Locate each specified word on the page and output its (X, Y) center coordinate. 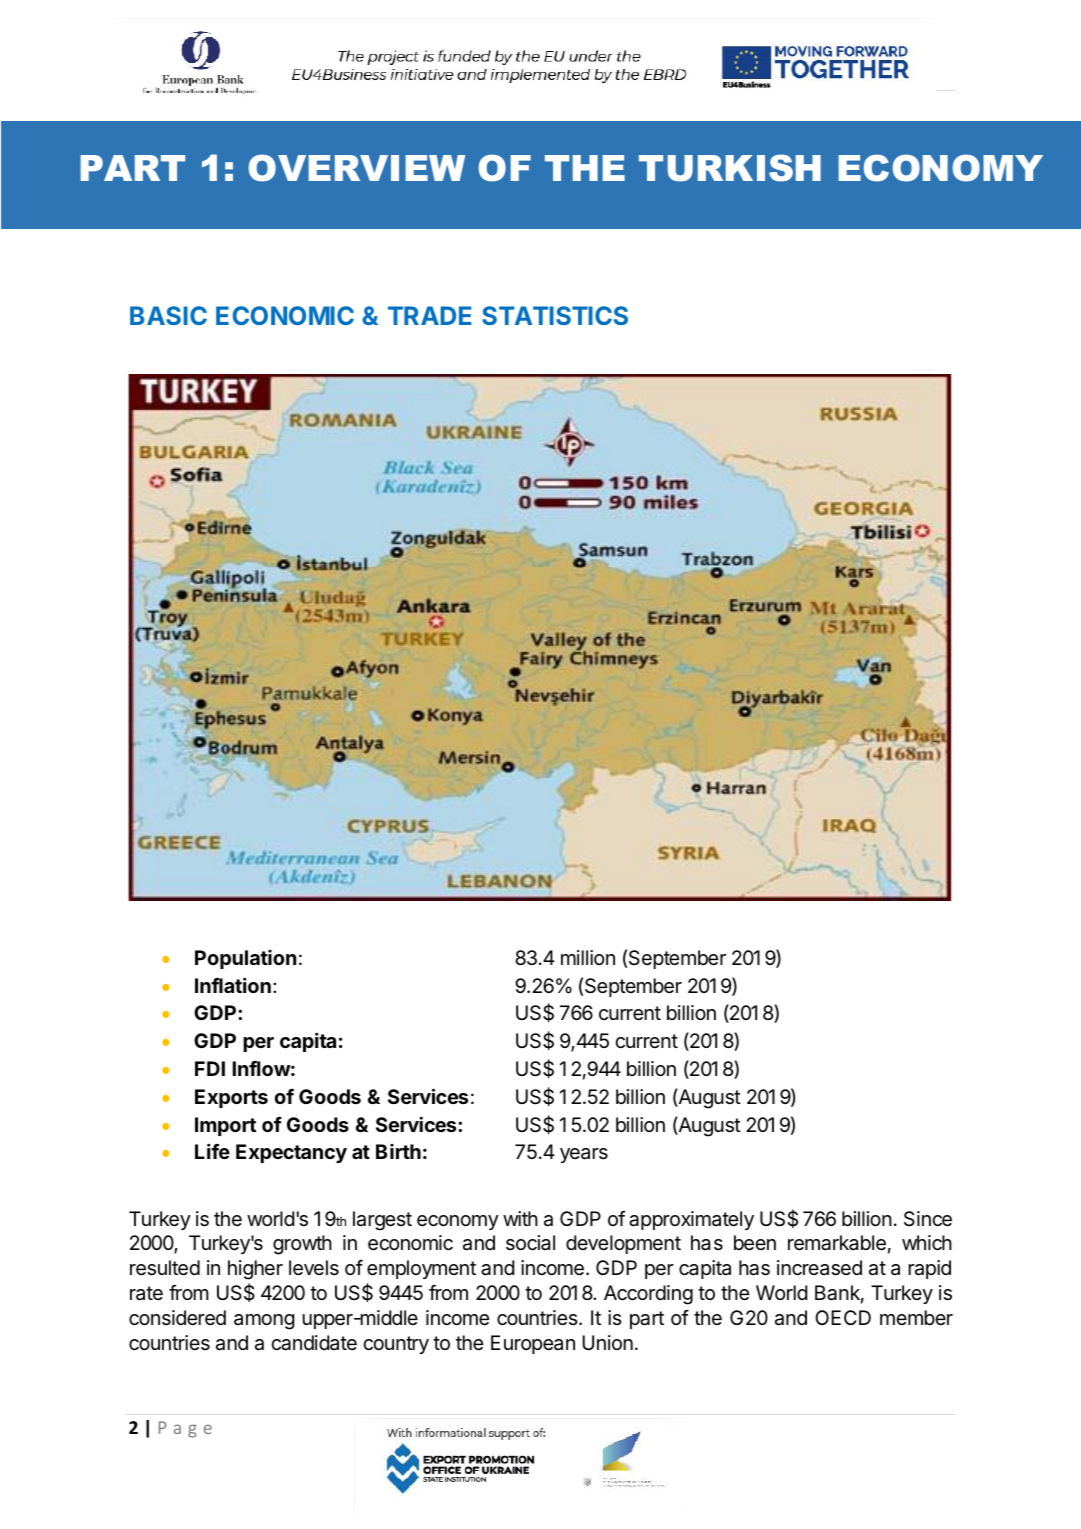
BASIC (168, 315)
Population (245, 959)
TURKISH (730, 168)
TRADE (430, 315)
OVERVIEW (357, 168)
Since (928, 1219)
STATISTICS (555, 315)
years (584, 1155)
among (264, 1322)
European (533, 1344)
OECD (843, 1317)
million (588, 957)
